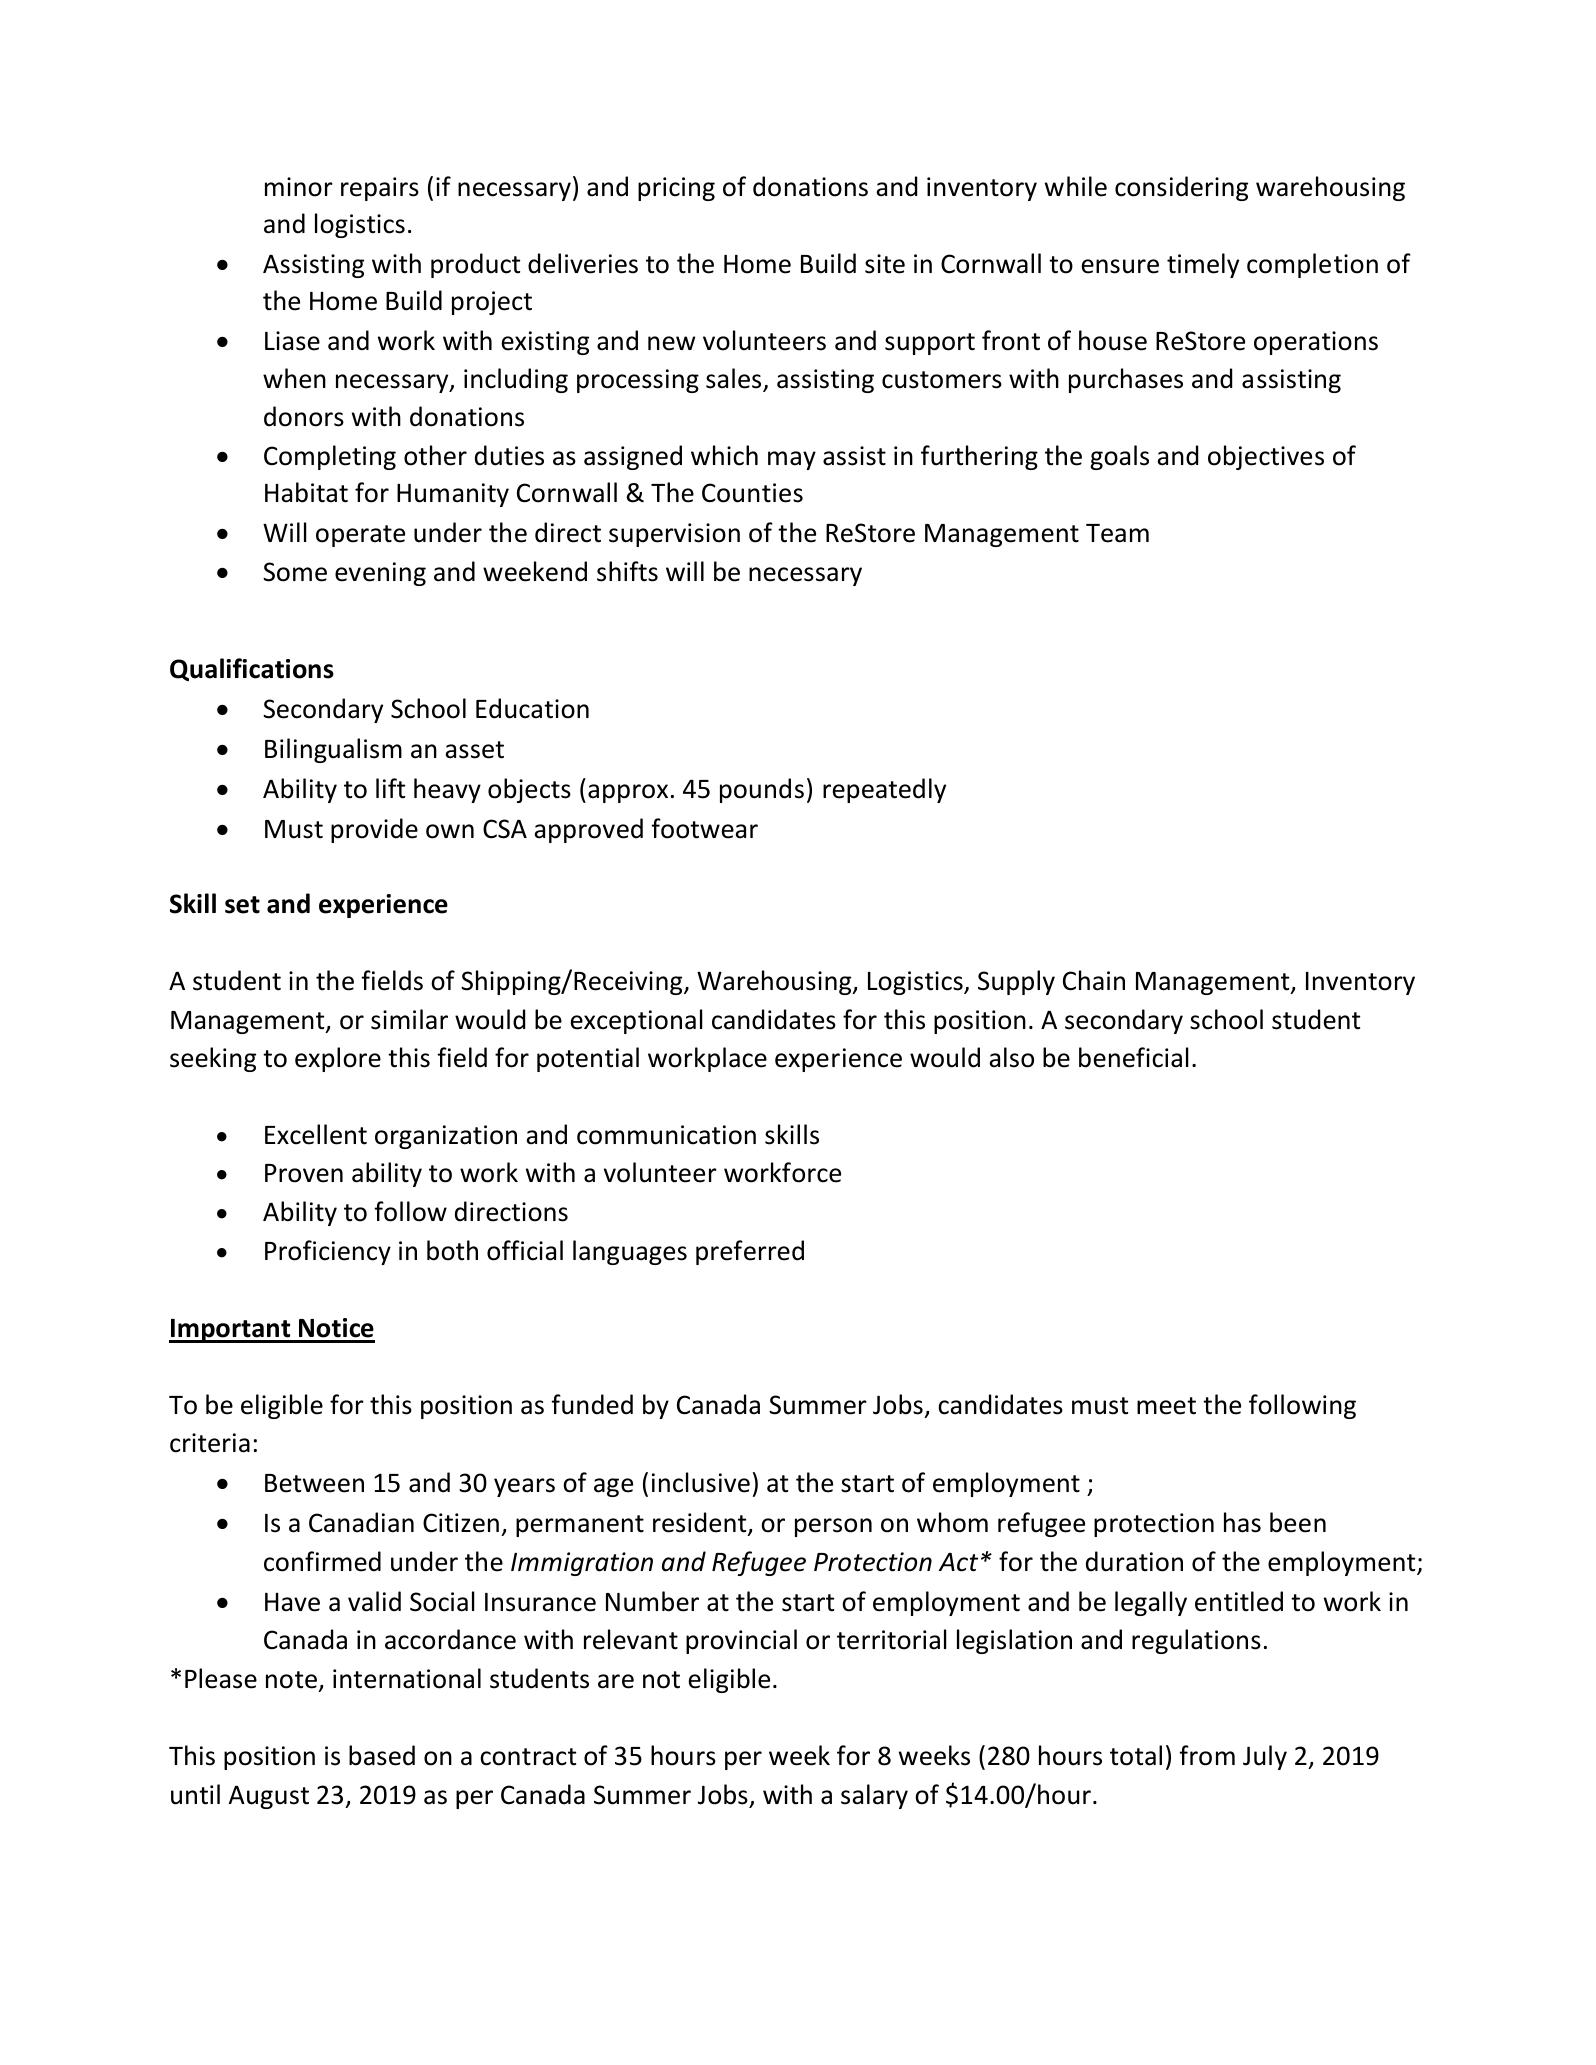 Image resolution: width=1596 pixels, height=2065 pixels. Describe the element at coordinates (231, 1331) in the screenshot. I see `Important` at that location.
